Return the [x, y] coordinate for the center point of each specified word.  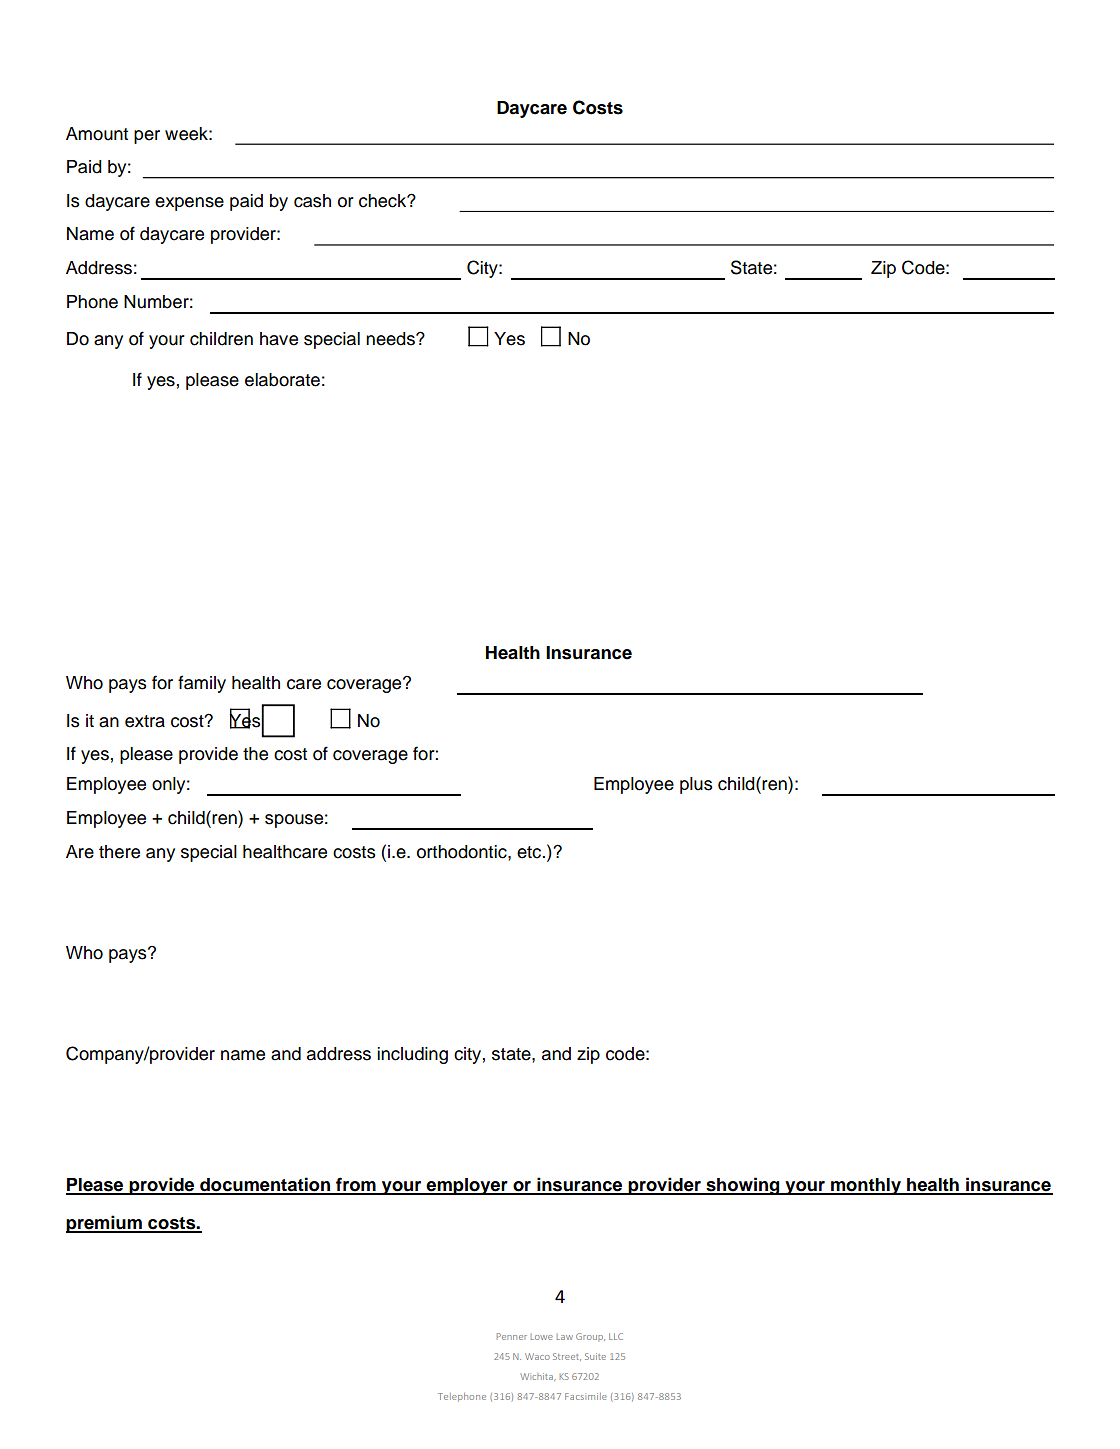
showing [743, 1186]
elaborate [282, 380]
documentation [265, 1185]
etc [530, 852]
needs [391, 339]
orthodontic [463, 852]
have [279, 339]
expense [189, 204]
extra [145, 721]
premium [105, 1224]
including [412, 1055]
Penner [512, 1336]
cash [312, 201]
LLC [616, 1336]
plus [696, 785]
